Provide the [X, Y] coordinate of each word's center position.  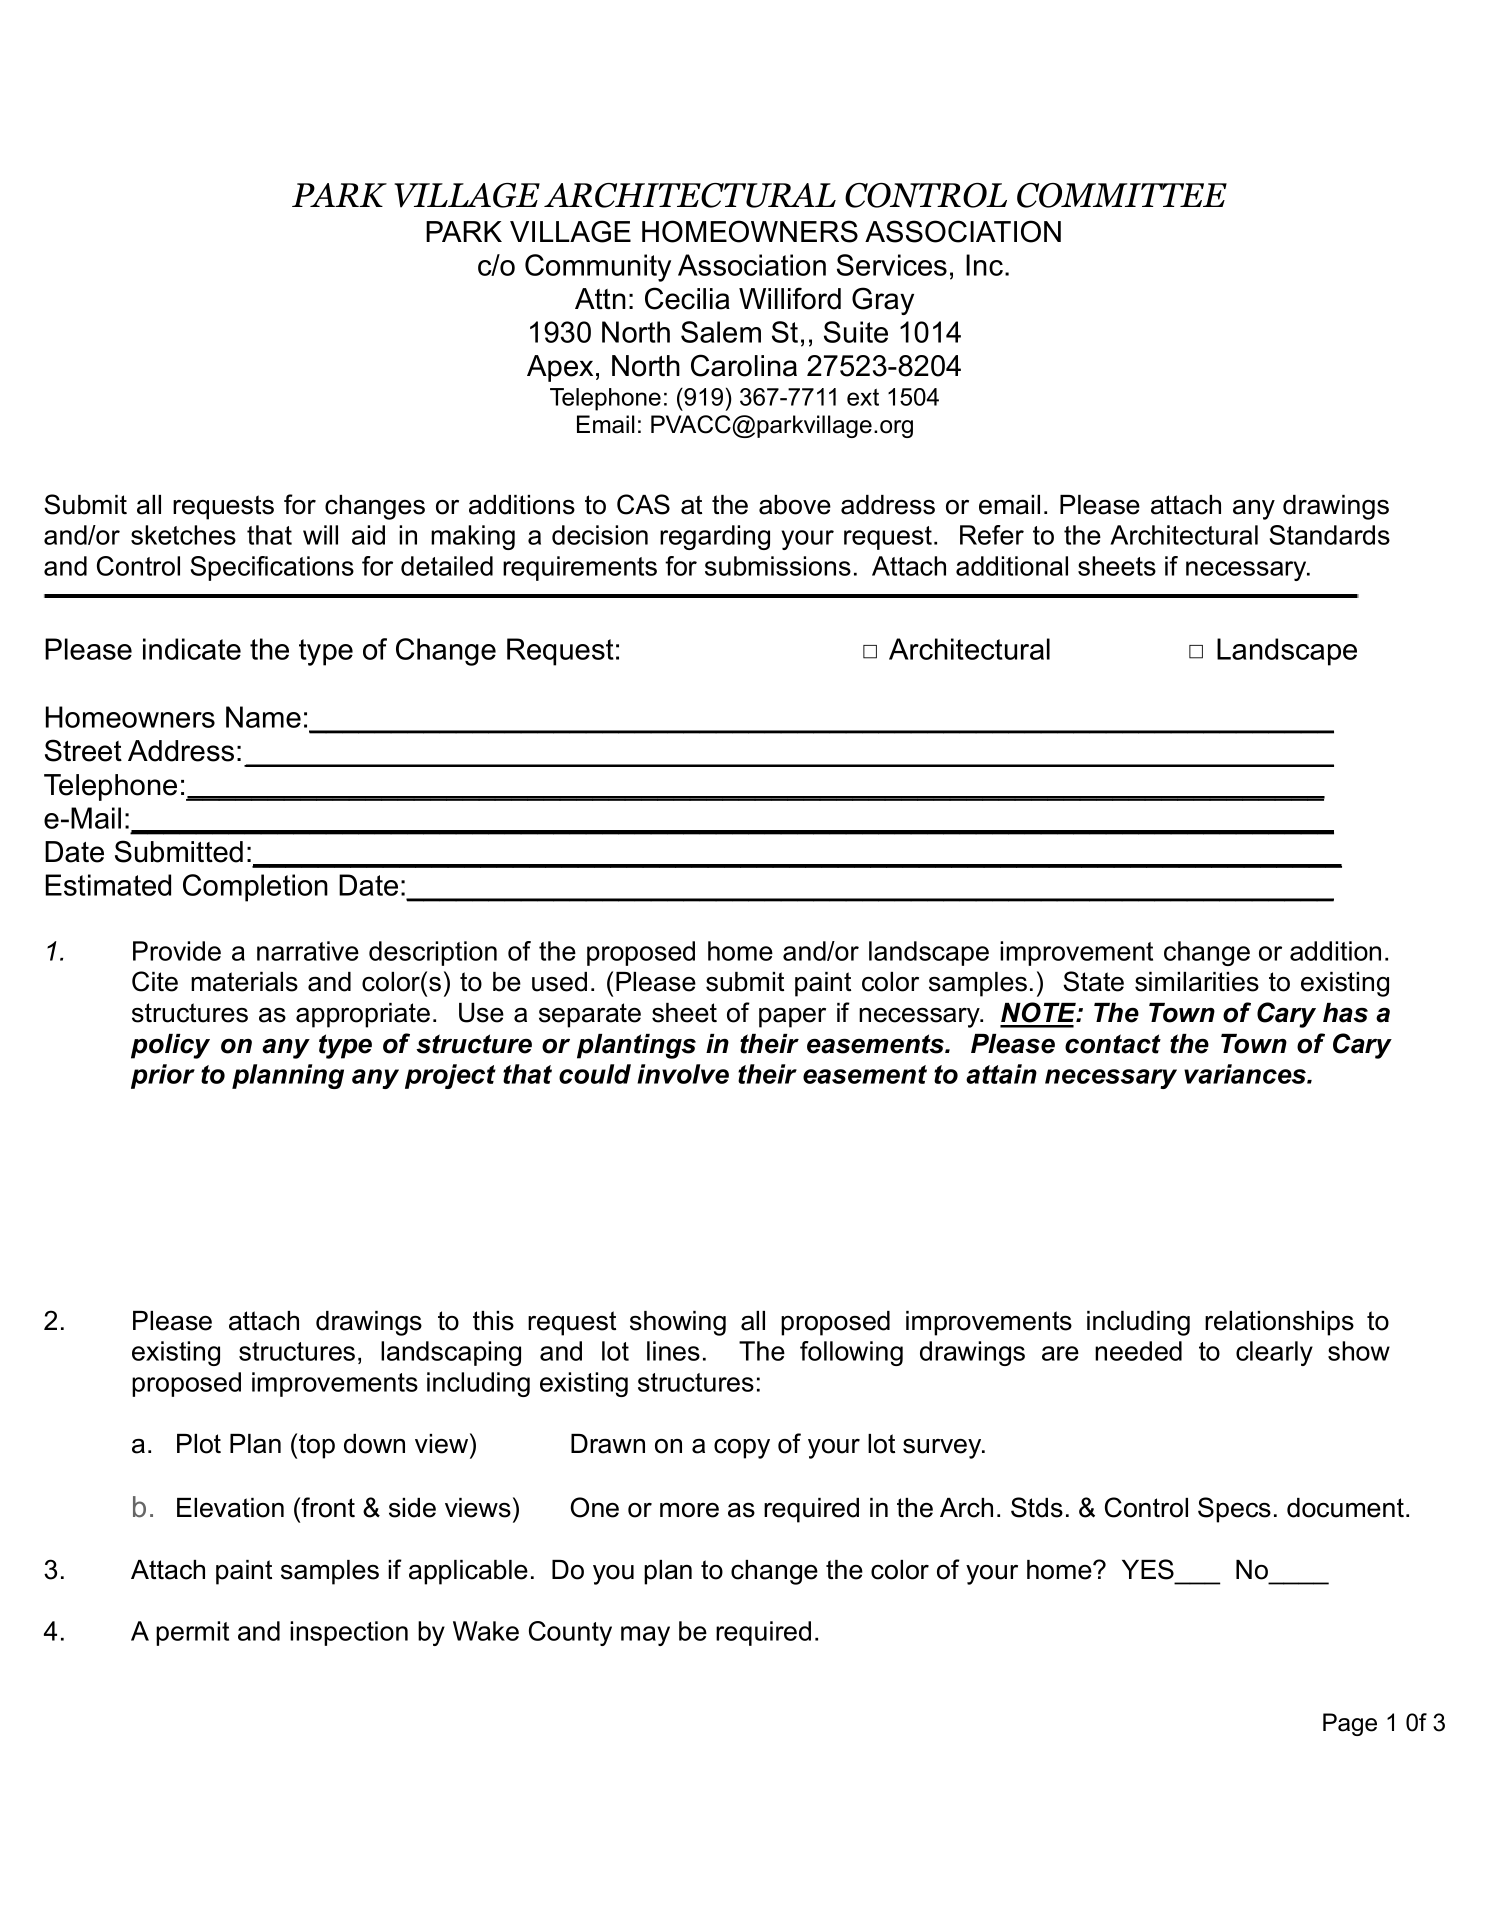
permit [192, 1633]
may [645, 1636]
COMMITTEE [1122, 195]
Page [1350, 1724]
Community [598, 268]
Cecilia [687, 298]
